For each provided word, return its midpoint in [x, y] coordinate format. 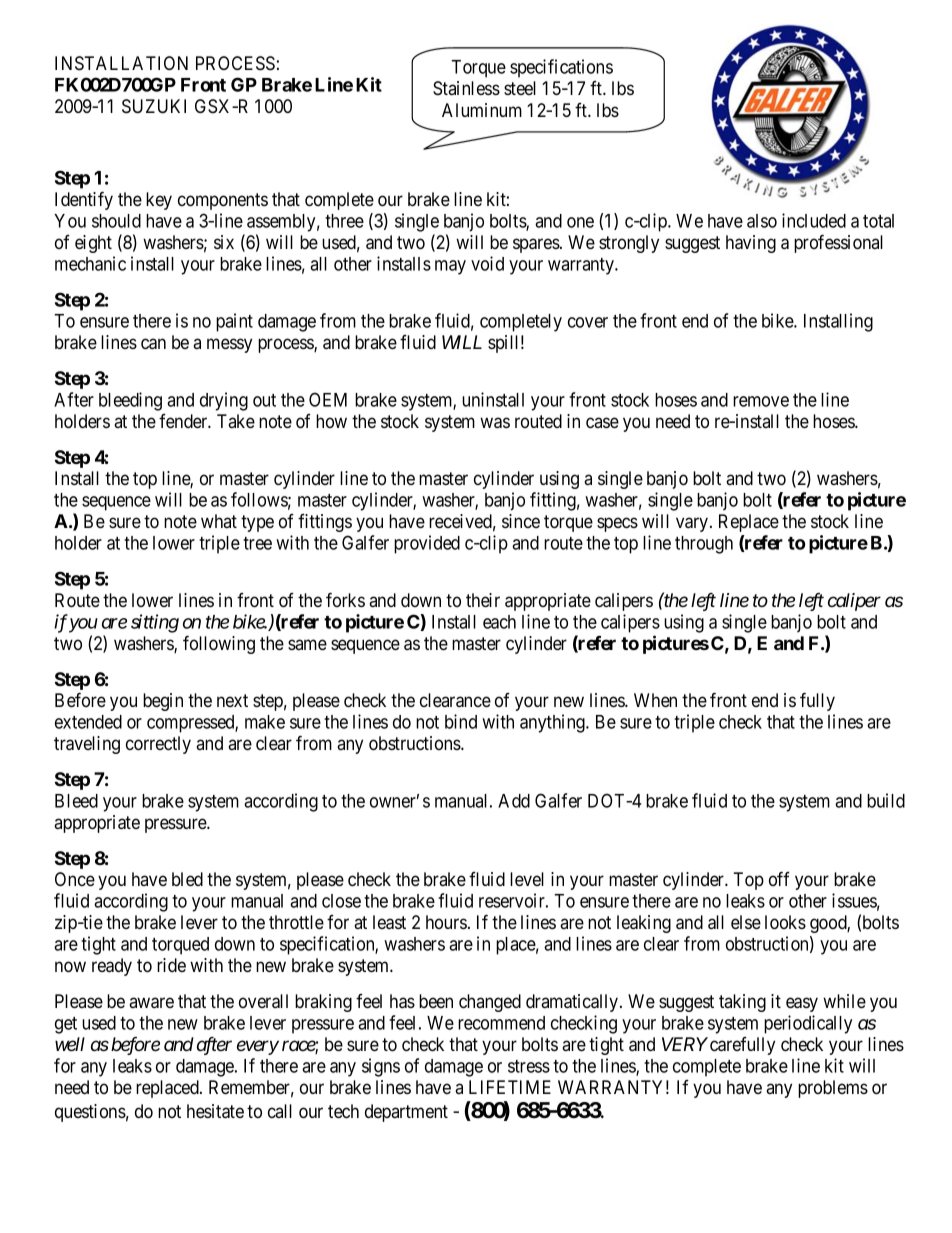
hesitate [215, 1111]
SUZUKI [154, 106]
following [219, 644]
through [704, 545]
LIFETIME [510, 1087]
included [814, 220]
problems [833, 1089]
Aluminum [482, 110]
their [483, 600]
